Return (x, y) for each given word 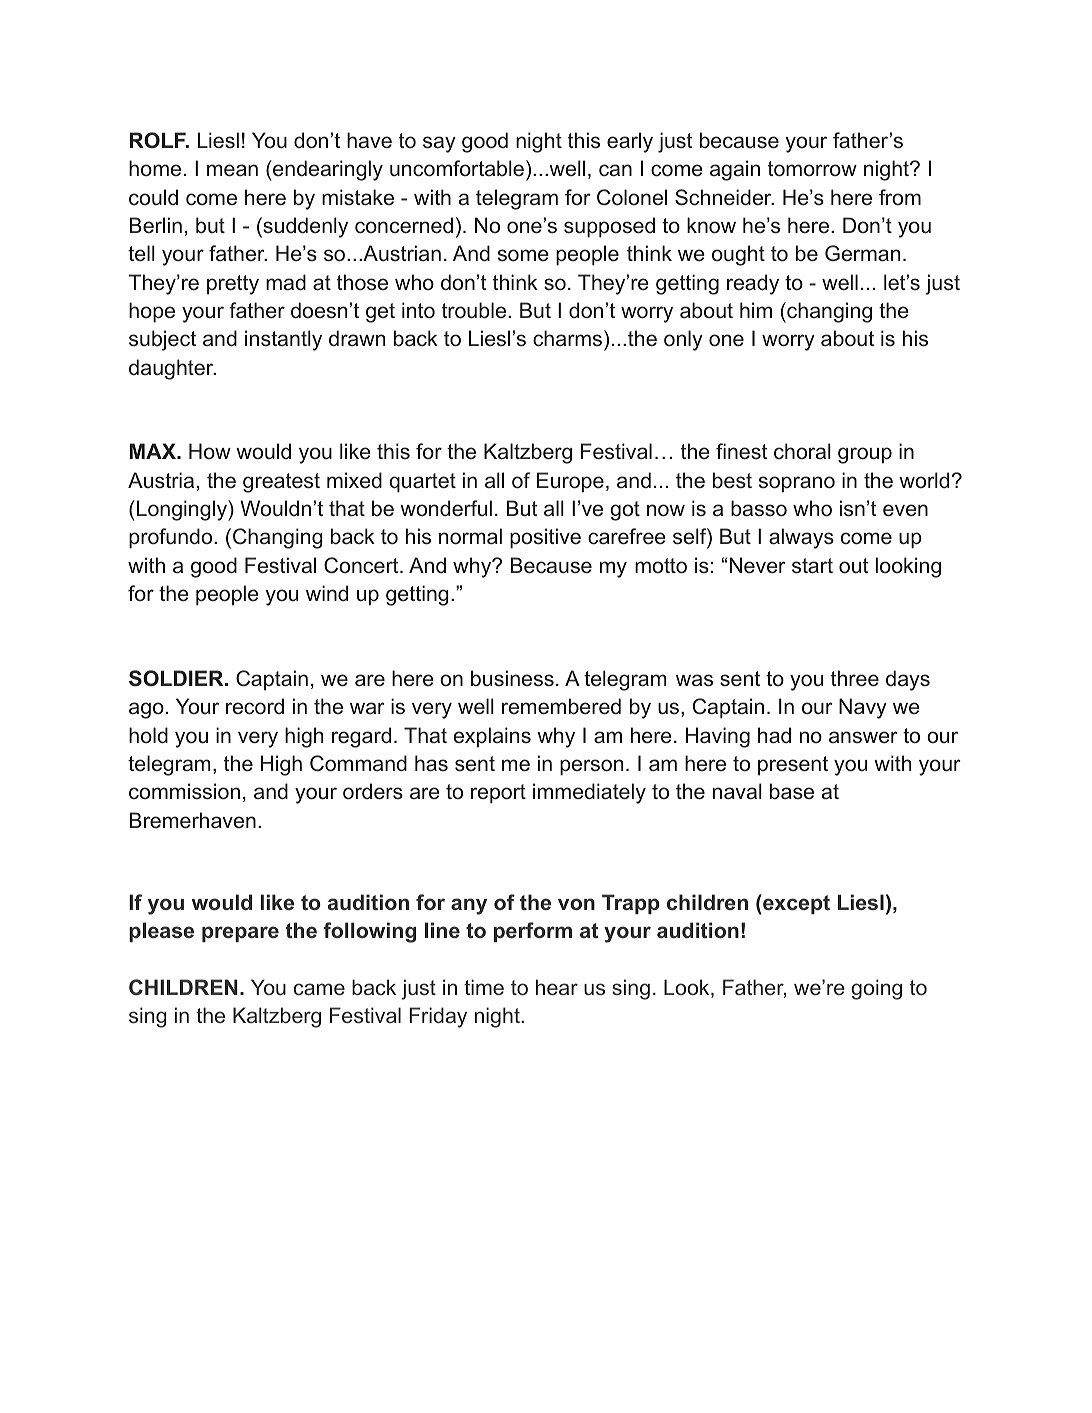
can (615, 170)
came (319, 989)
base (792, 791)
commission (184, 791)
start (812, 566)
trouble (475, 310)
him (756, 310)
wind (327, 593)
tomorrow (812, 169)
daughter (172, 369)
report (498, 794)
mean (232, 170)
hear (557, 987)
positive (545, 538)
